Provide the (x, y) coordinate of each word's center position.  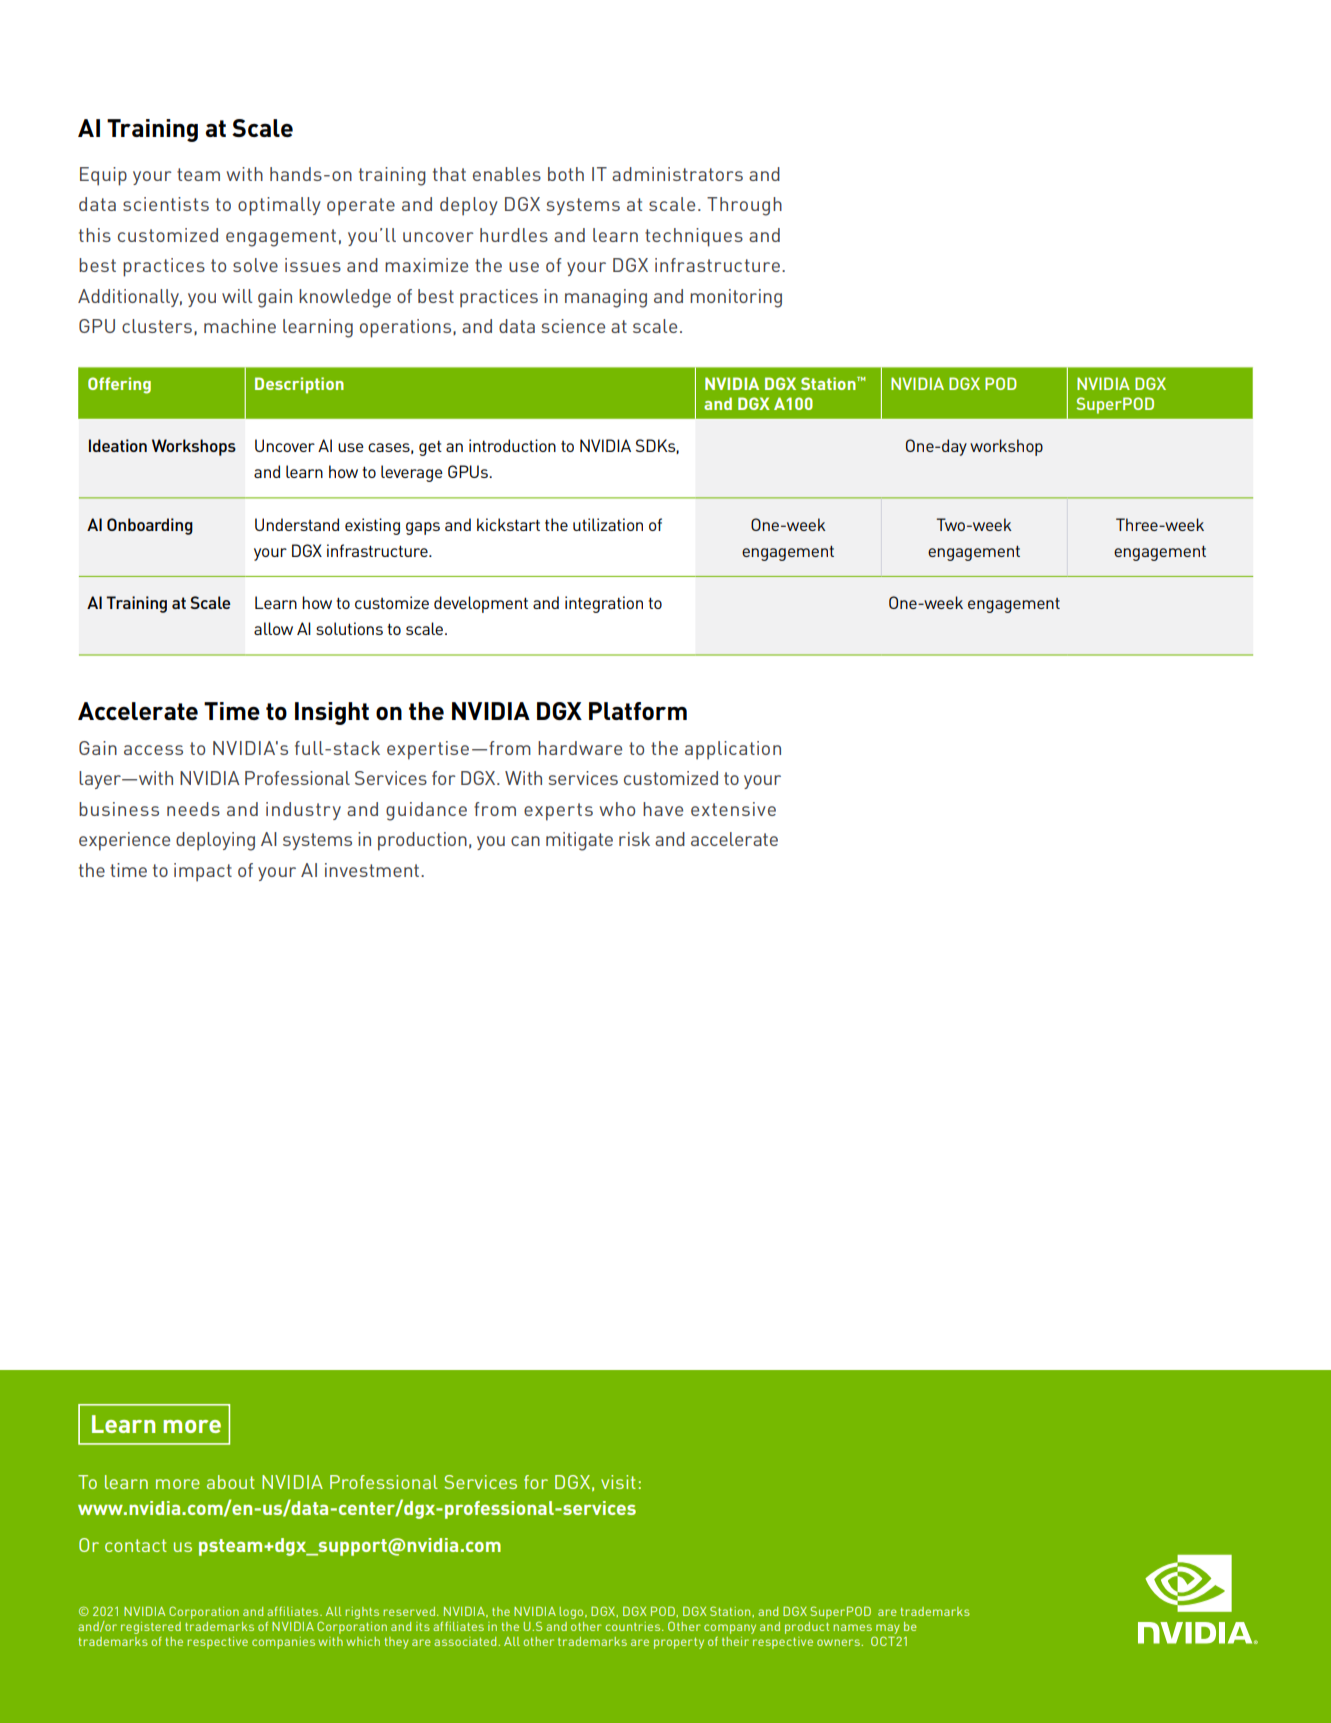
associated (466, 1641)
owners (839, 1642)
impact (203, 872)
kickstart (508, 524)
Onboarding (150, 526)
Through (744, 206)
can (525, 841)
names (852, 1627)
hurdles (514, 235)
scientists (166, 204)
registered (151, 1628)
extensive (733, 809)
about (231, 1482)
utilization (608, 524)
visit (618, 1482)
